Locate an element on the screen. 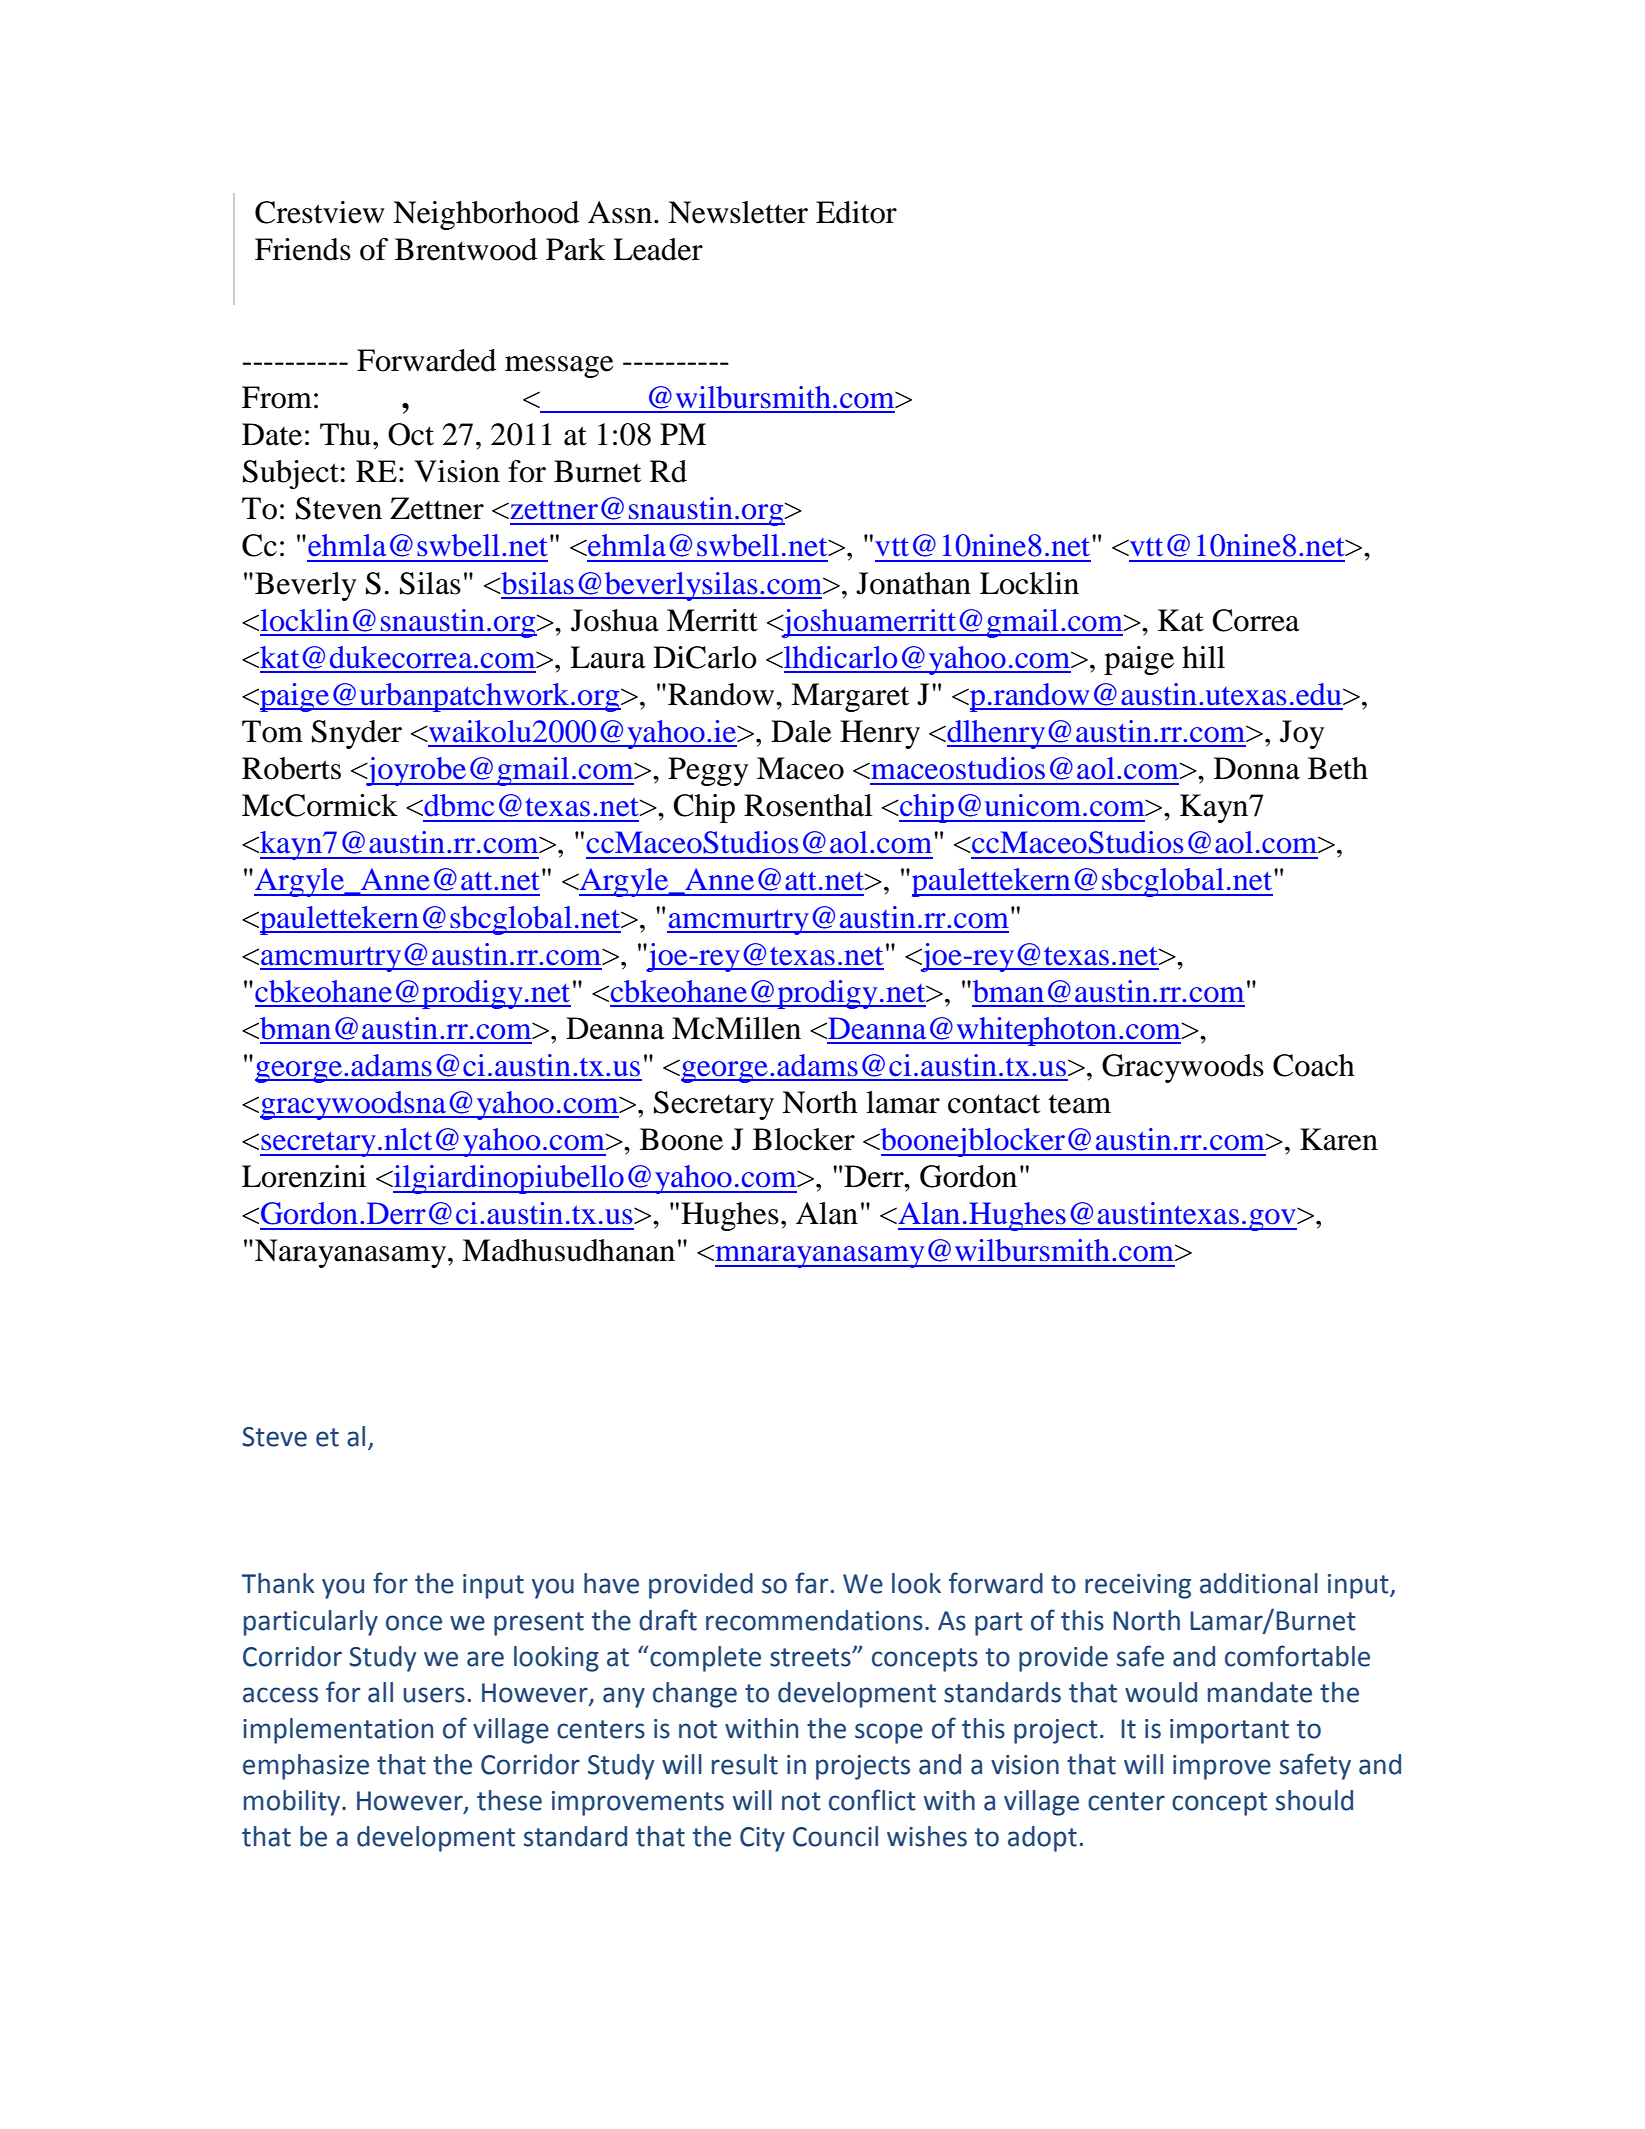  contact is located at coordinates (994, 1104).
